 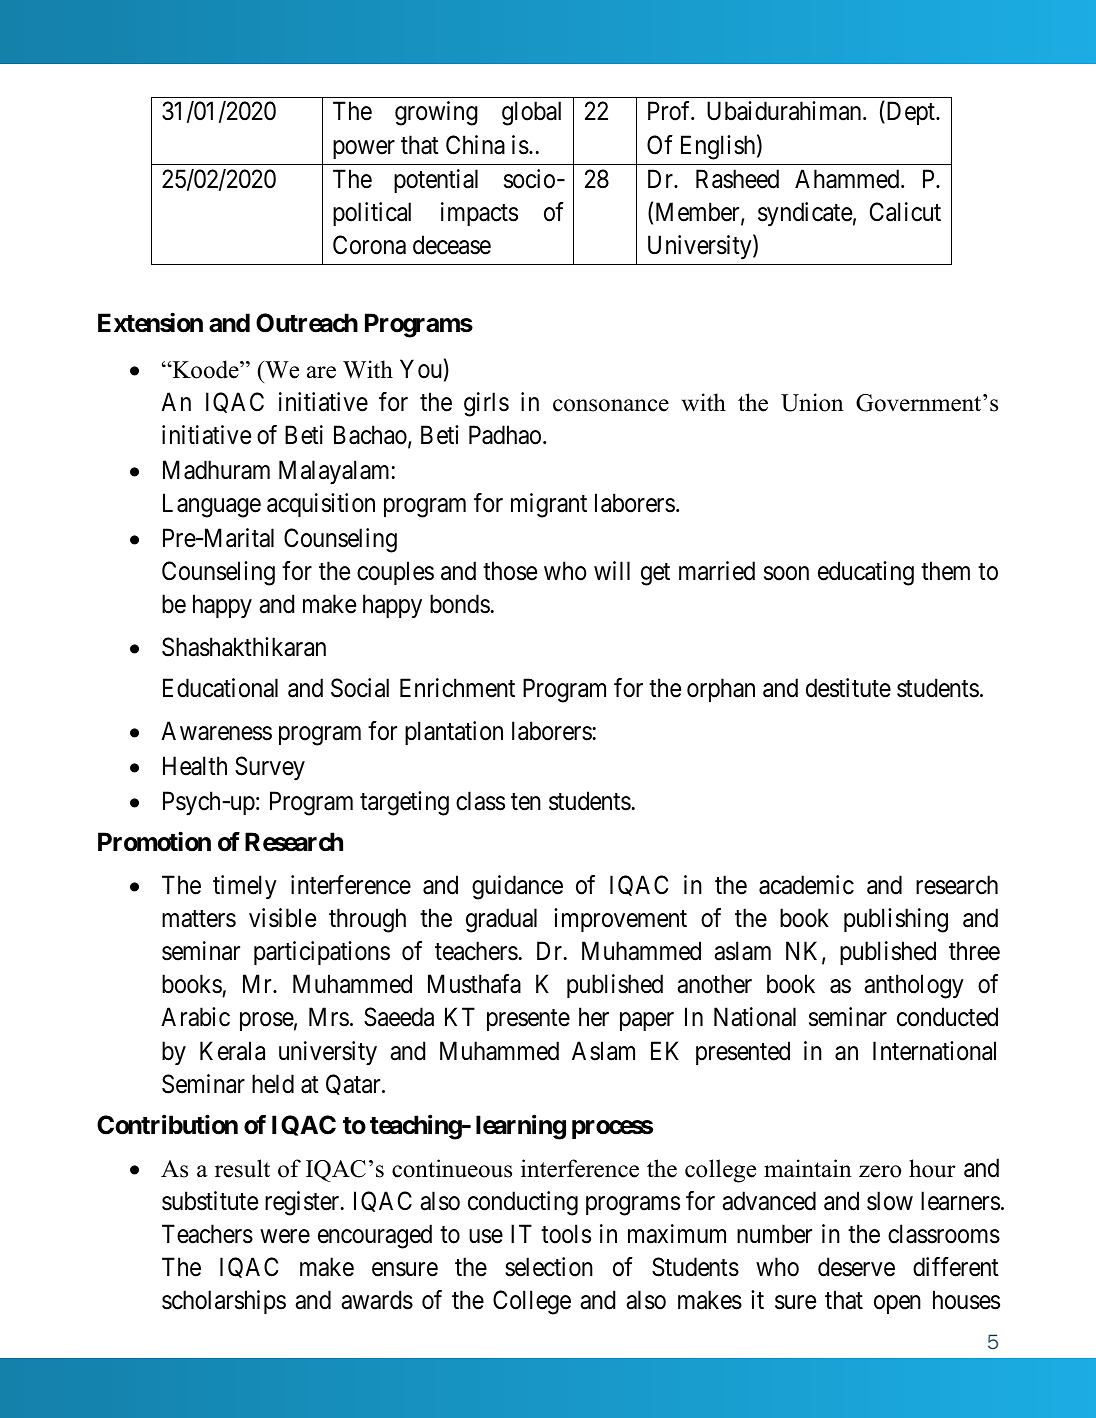 I want to click on scholarships, so click(x=224, y=1302).
